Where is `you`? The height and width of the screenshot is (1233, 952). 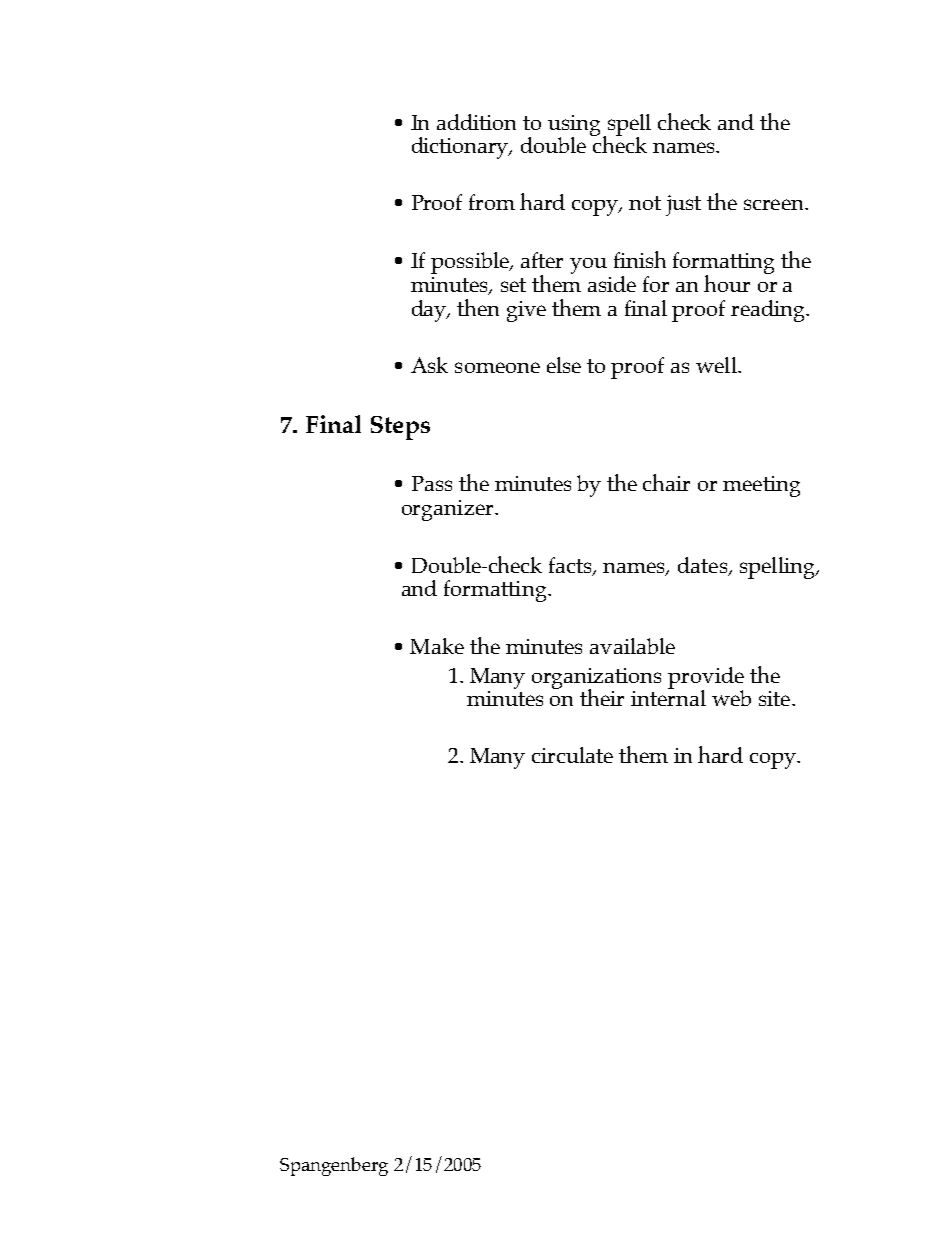
you is located at coordinates (588, 266).
